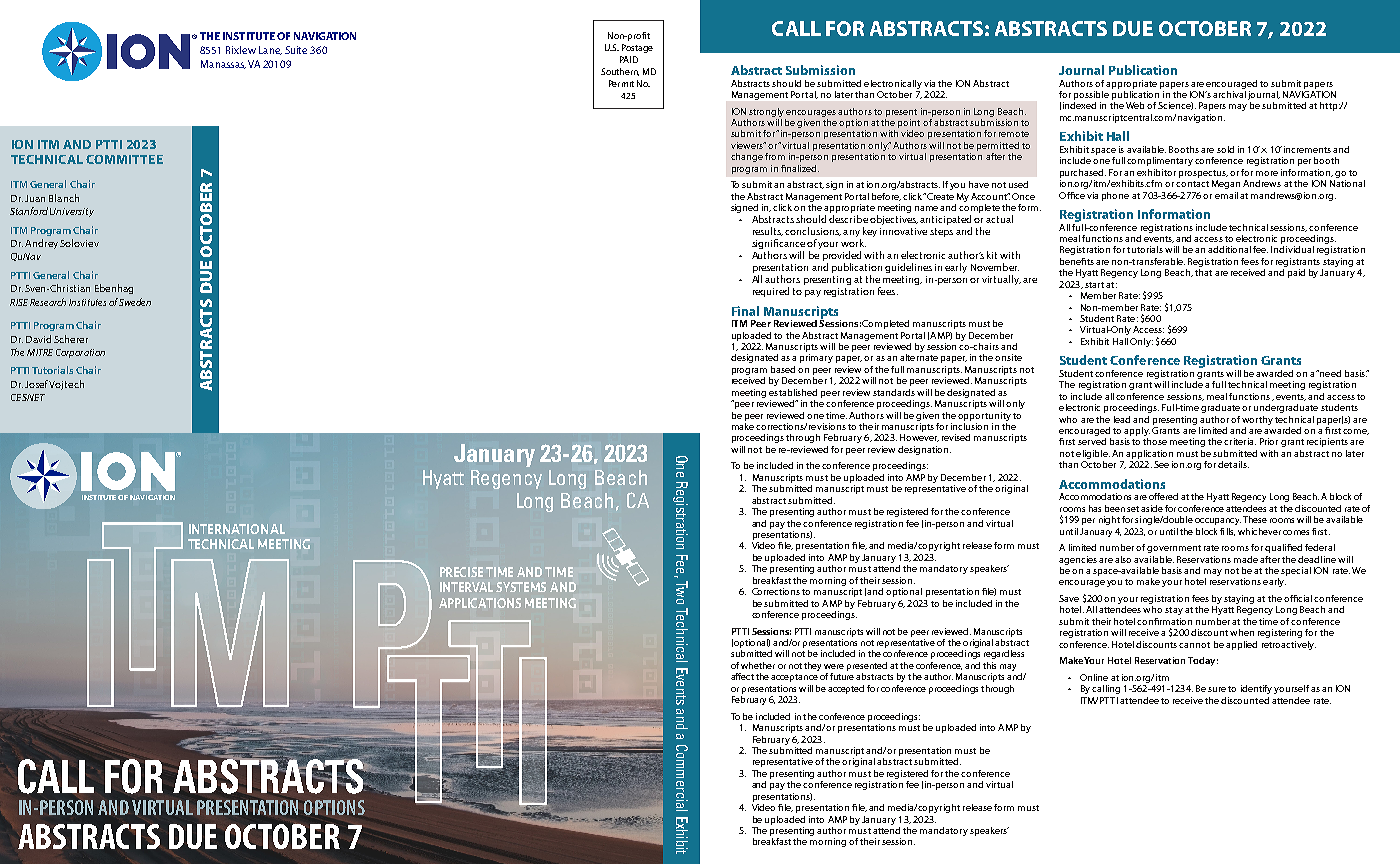 Image resolution: width=1400 pixels, height=864 pixels. I want to click on Josef, so click(37, 384).
